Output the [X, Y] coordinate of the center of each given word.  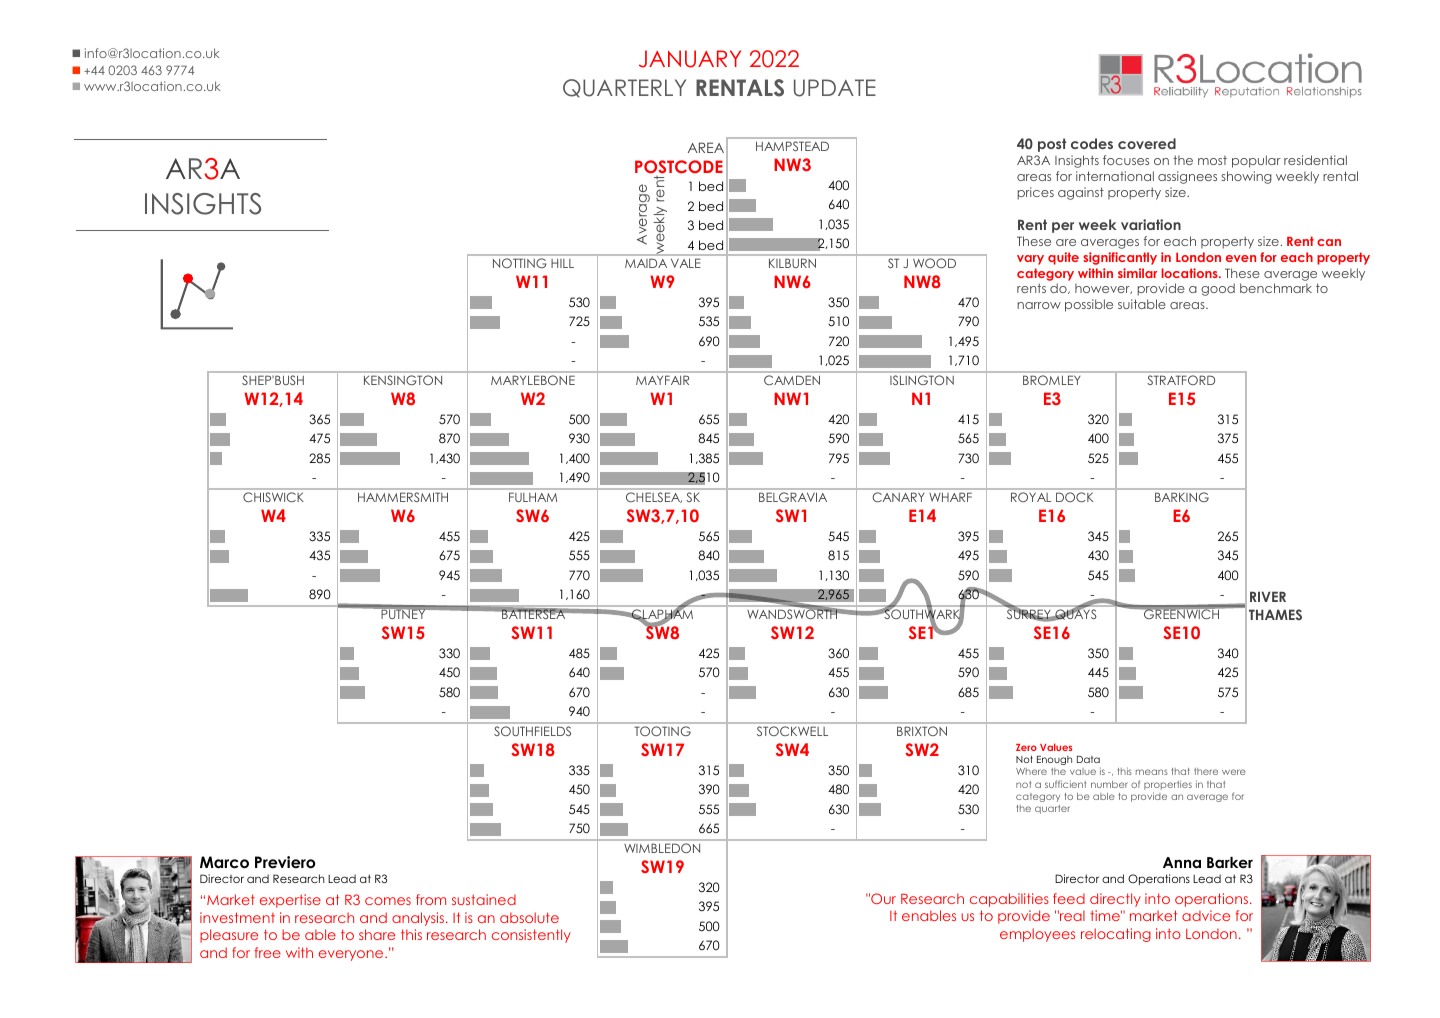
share [377, 934]
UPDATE [835, 88]
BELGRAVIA [793, 497]
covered [1147, 143]
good [1218, 289]
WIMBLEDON [662, 848]
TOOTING [663, 731]
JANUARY [690, 59]
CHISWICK [273, 497]
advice [1206, 915]
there [1206, 771]
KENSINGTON [403, 380]
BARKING [1182, 497]
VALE [685, 263]
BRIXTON [922, 731]
